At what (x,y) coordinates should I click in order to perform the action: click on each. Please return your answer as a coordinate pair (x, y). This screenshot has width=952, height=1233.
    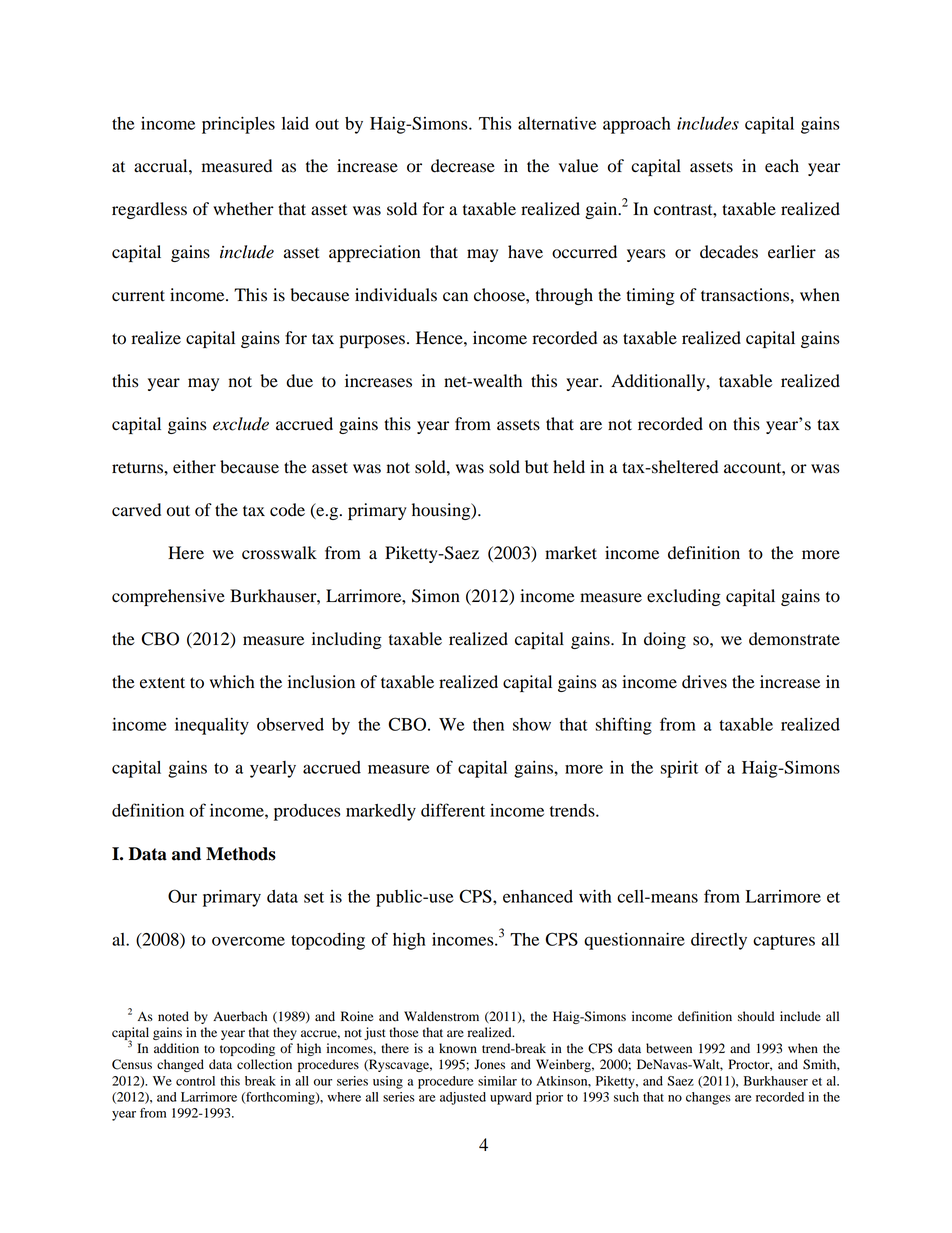
    Looking at the image, I should click on (782, 165).
